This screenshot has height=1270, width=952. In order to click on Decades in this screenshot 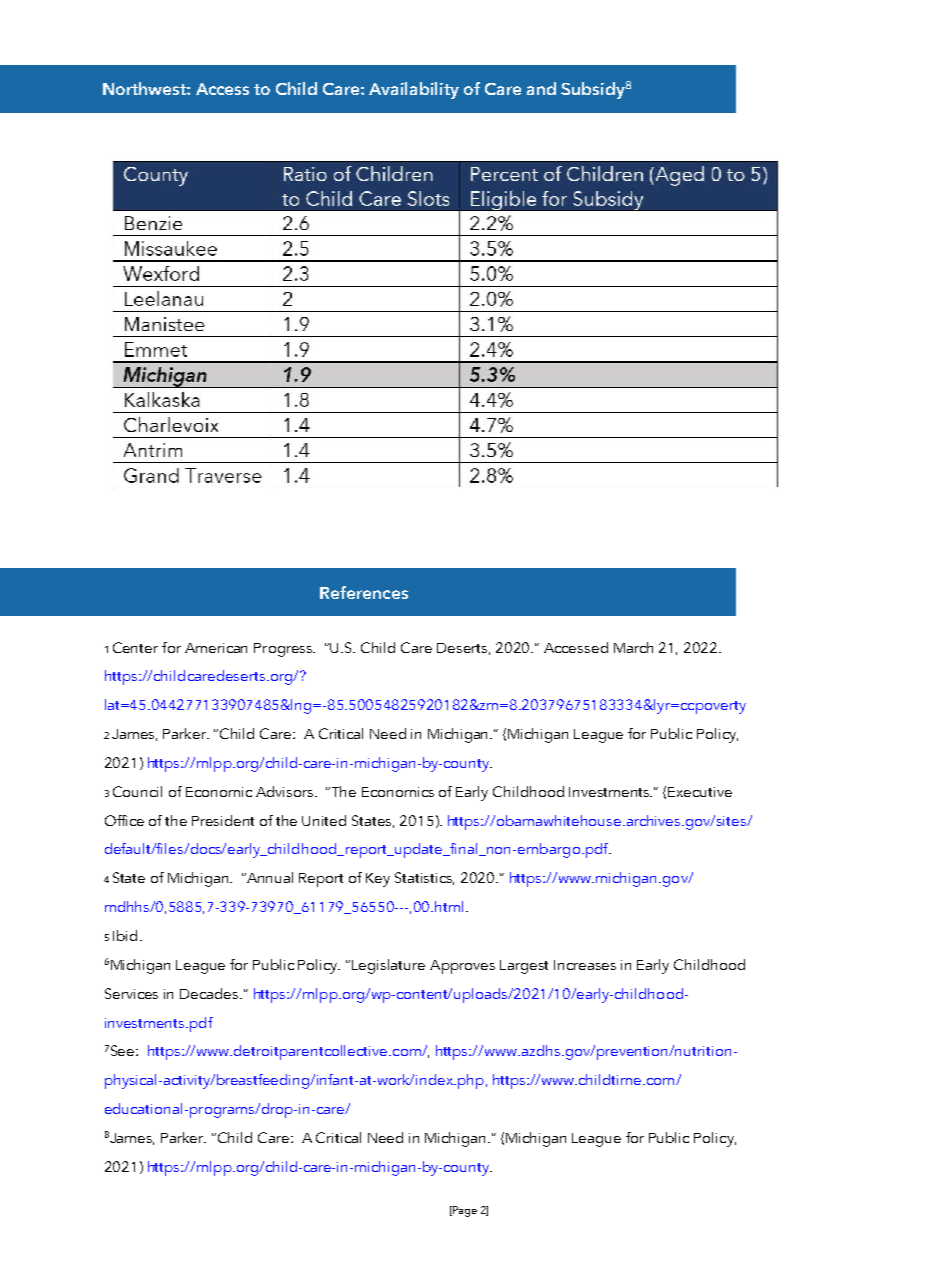, I will do `click(210, 993)`.
